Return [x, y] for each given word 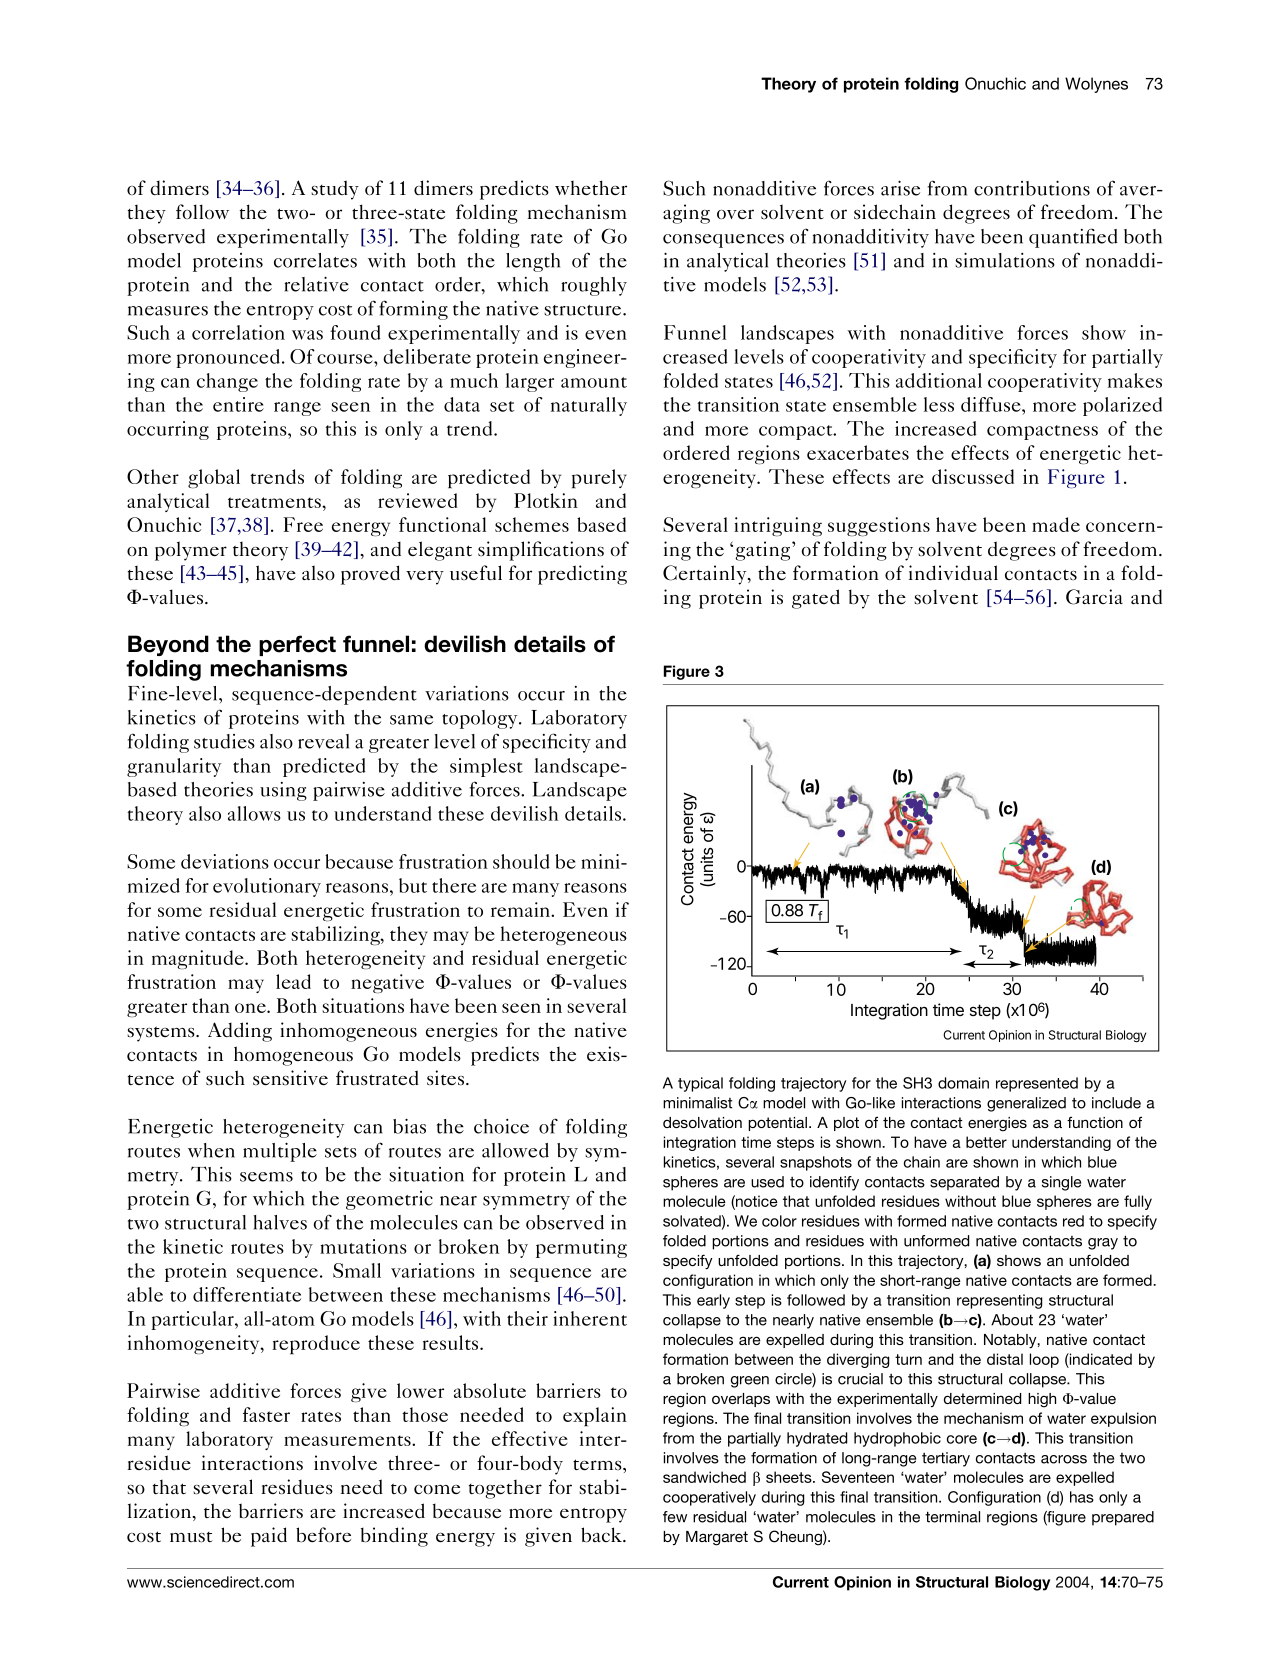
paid [269, 1537]
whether [591, 187]
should [521, 861]
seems [266, 1177]
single [1061, 1183]
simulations [1005, 260]
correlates [315, 260]
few [675, 1517]
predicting [582, 575]
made [1056, 524]
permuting [581, 1248]
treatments [275, 502]
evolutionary [267, 887]
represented [1037, 1084]
